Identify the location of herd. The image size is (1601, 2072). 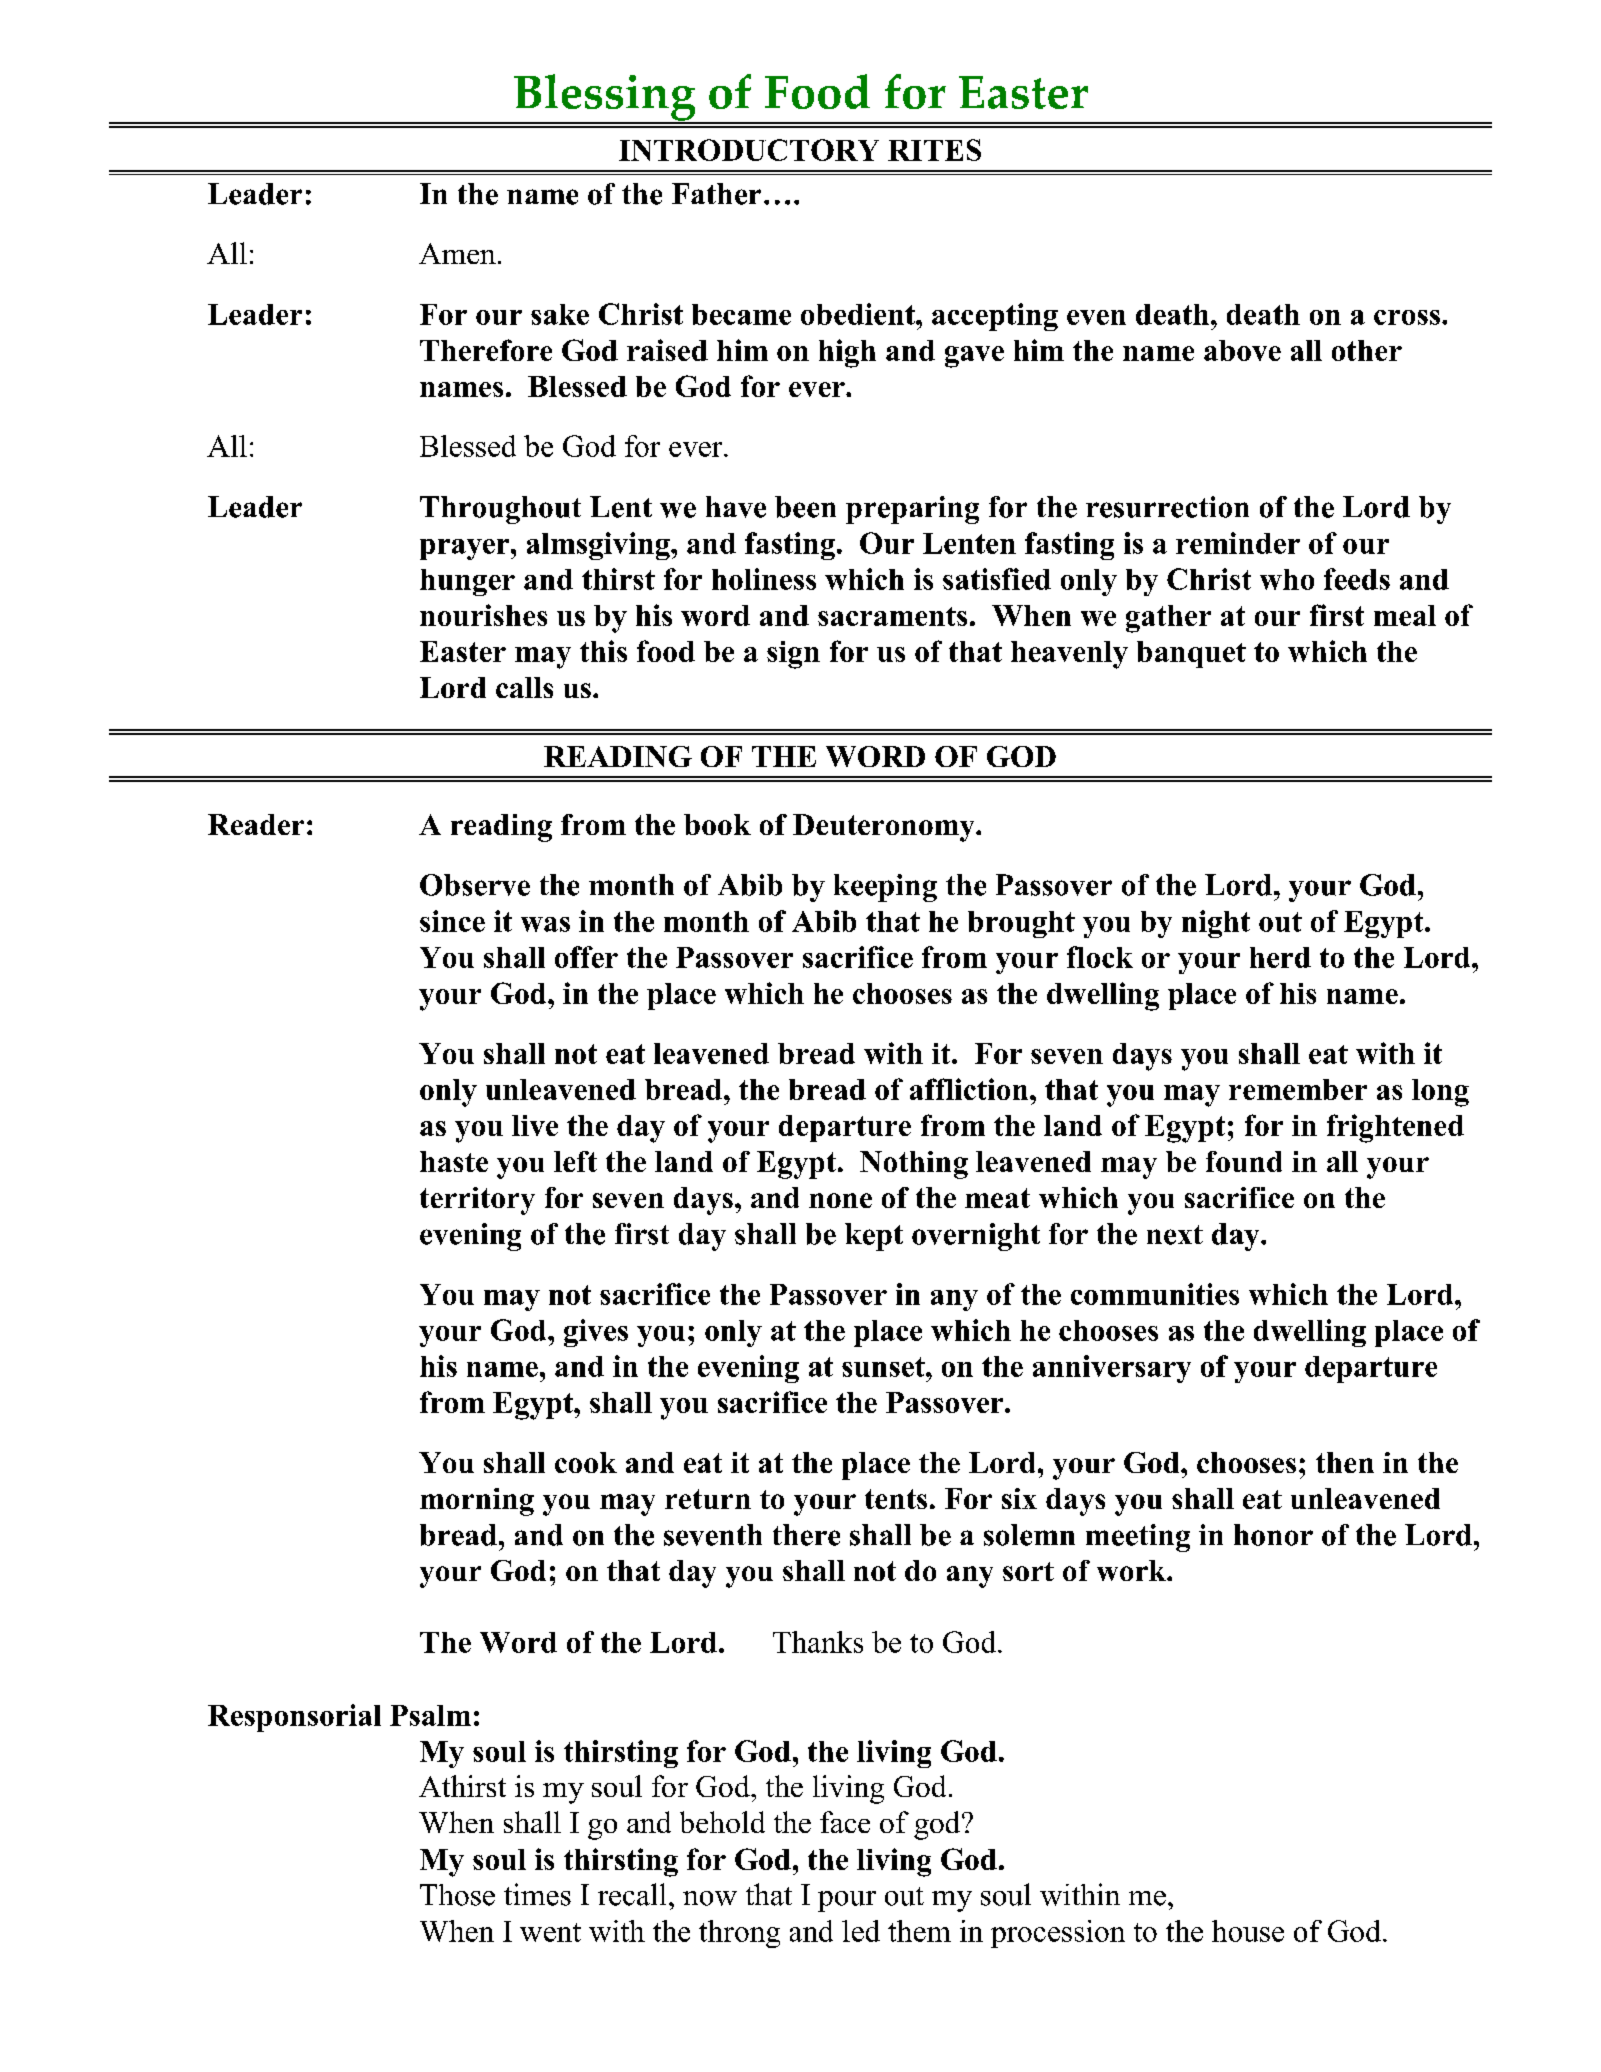
(1280, 957).
